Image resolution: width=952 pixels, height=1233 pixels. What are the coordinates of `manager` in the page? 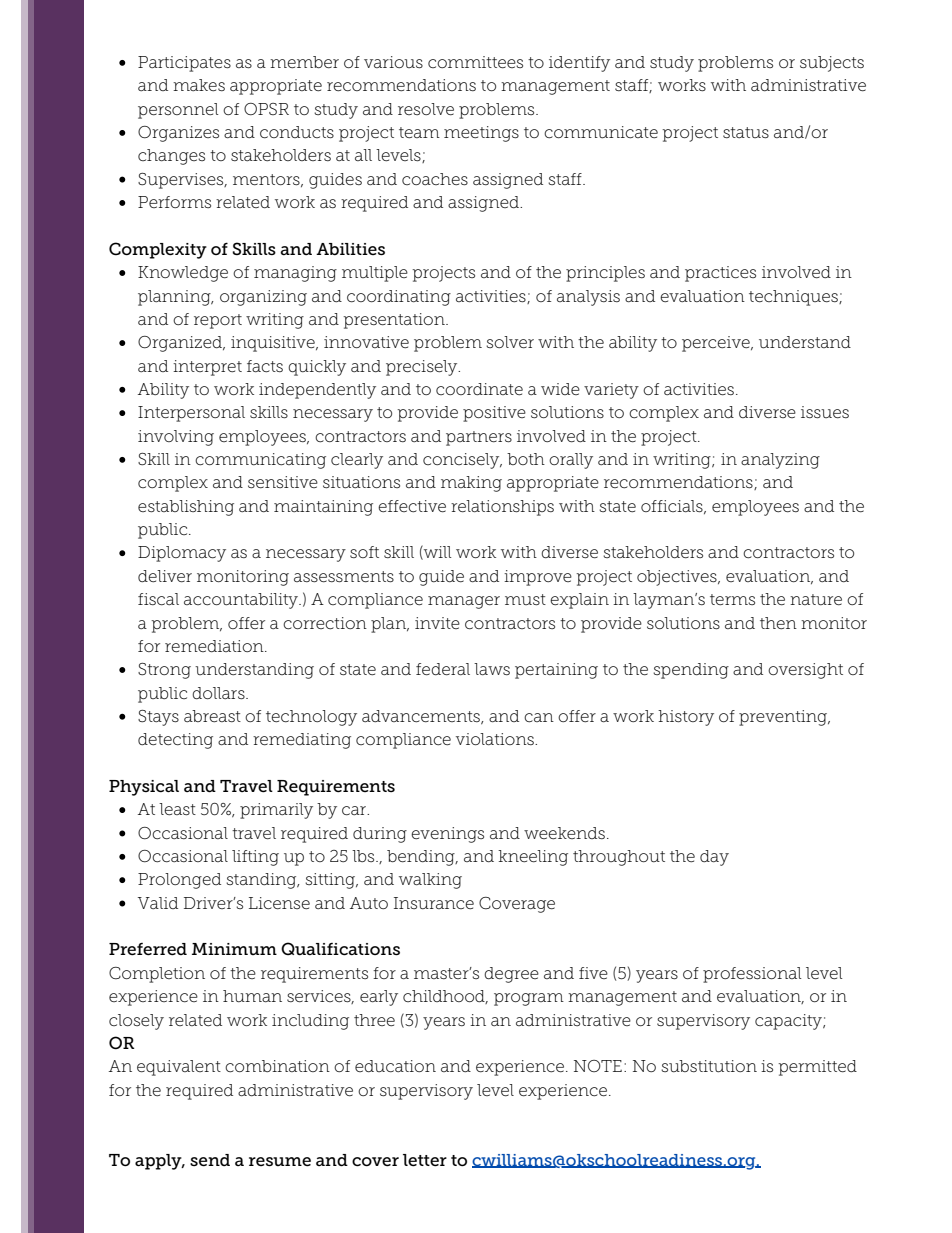 It's located at (464, 602).
